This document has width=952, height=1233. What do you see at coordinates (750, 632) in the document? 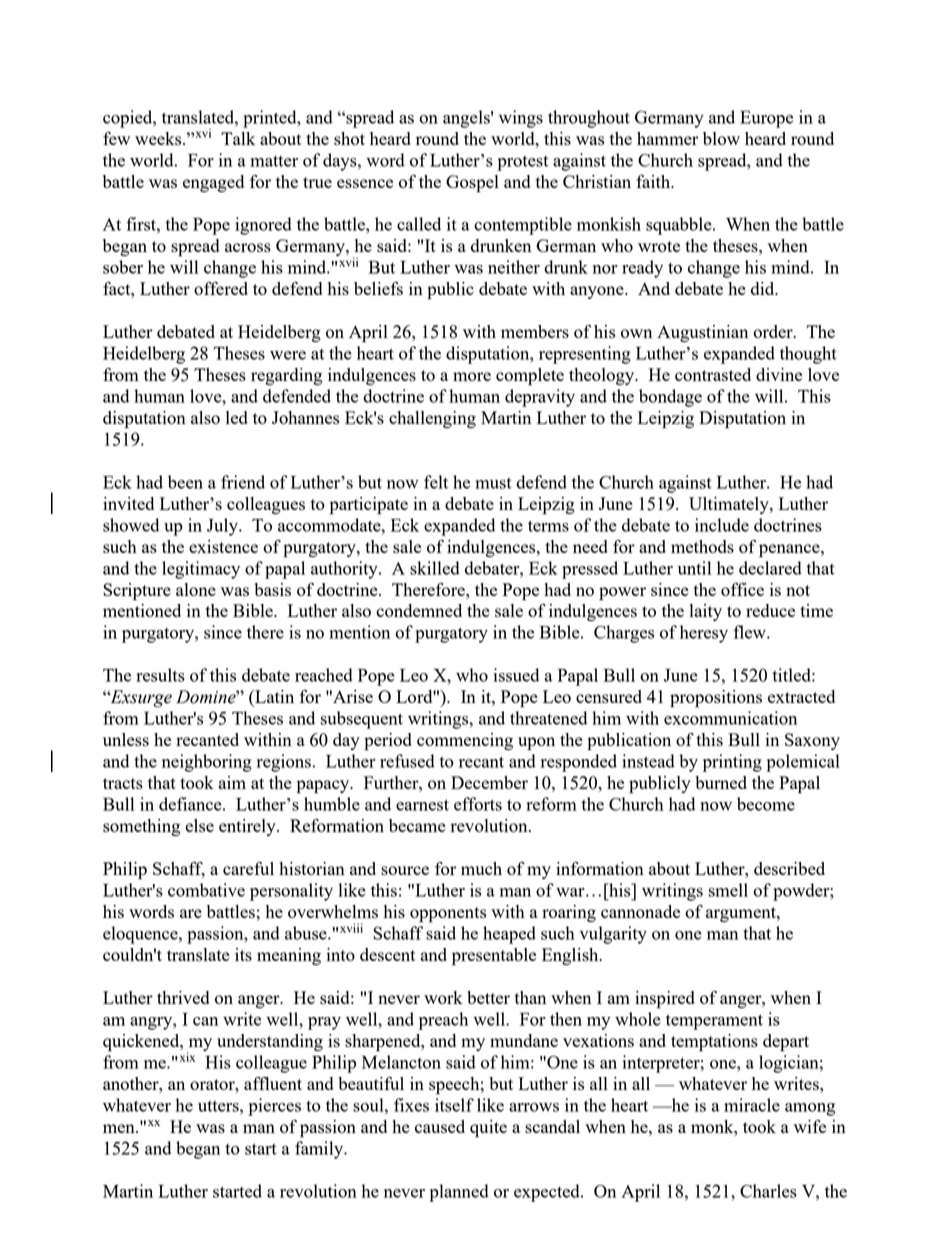
I see `flew` at bounding box center [750, 632].
